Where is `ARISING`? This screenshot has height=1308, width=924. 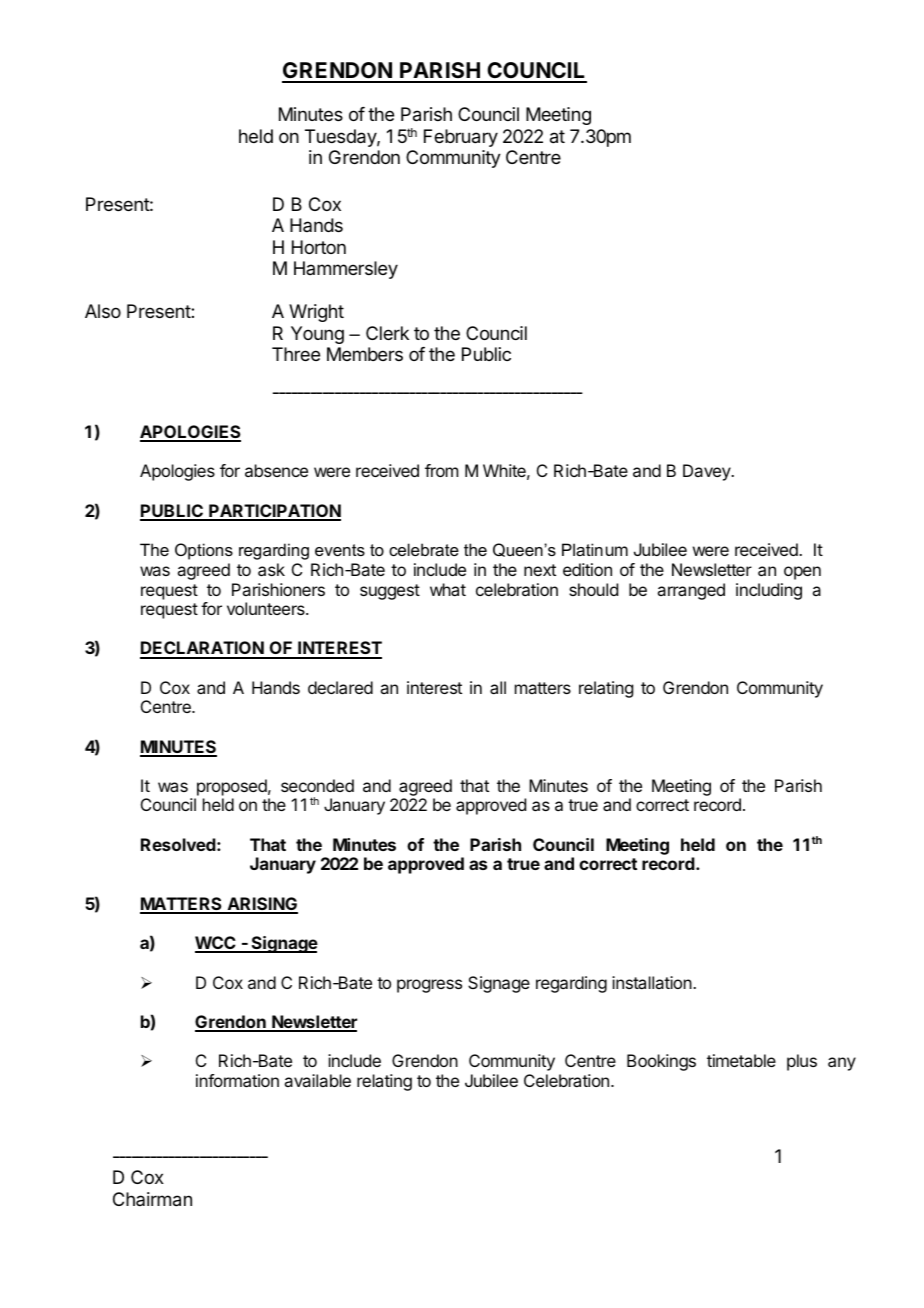
ARISING is located at coordinates (261, 905).
